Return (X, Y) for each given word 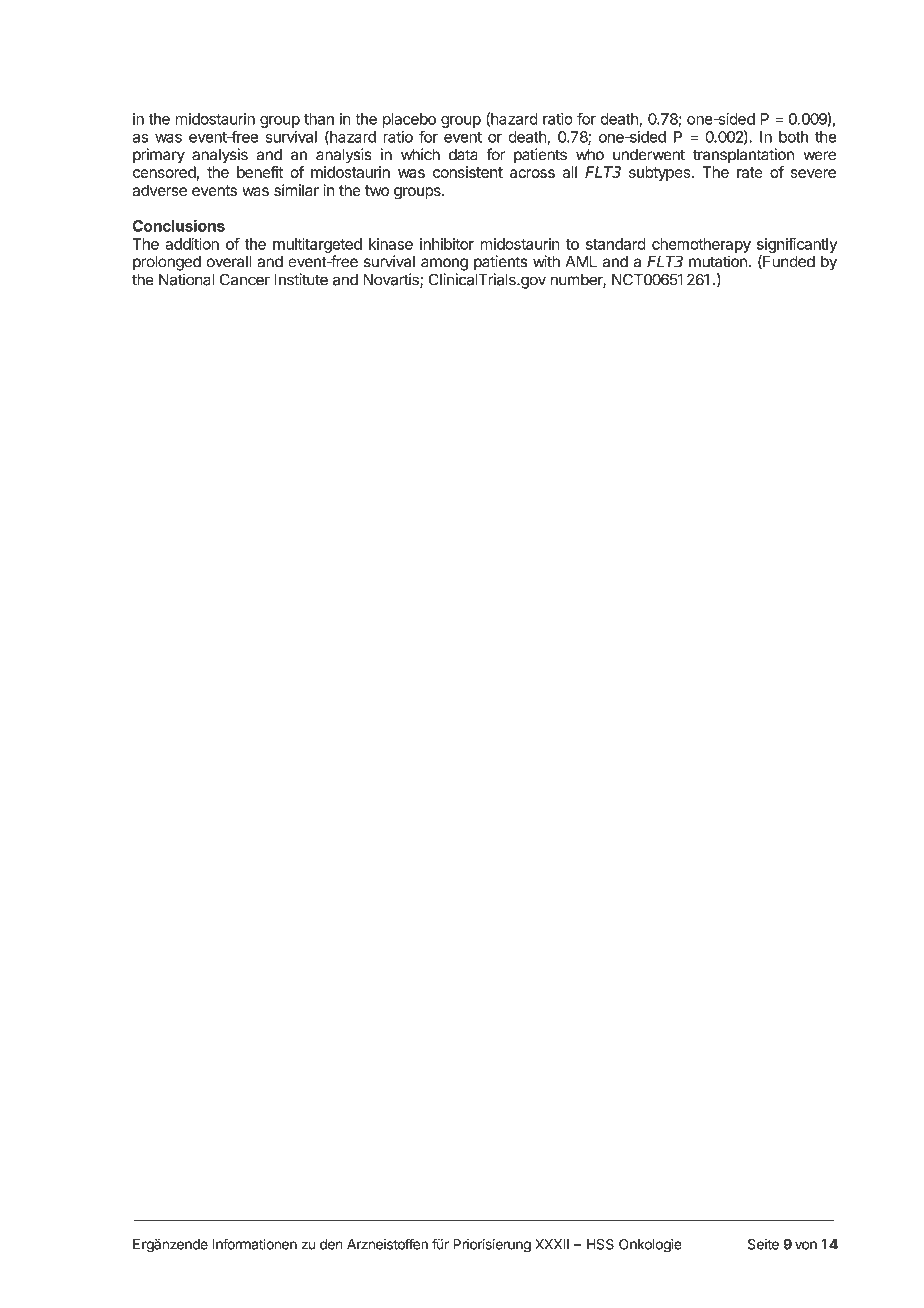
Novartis (392, 280)
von (806, 1245)
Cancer (245, 279)
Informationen (254, 1244)
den (331, 1244)
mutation (718, 261)
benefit (260, 172)
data (463, 154)
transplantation (743, 155)
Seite (763, 1244)
